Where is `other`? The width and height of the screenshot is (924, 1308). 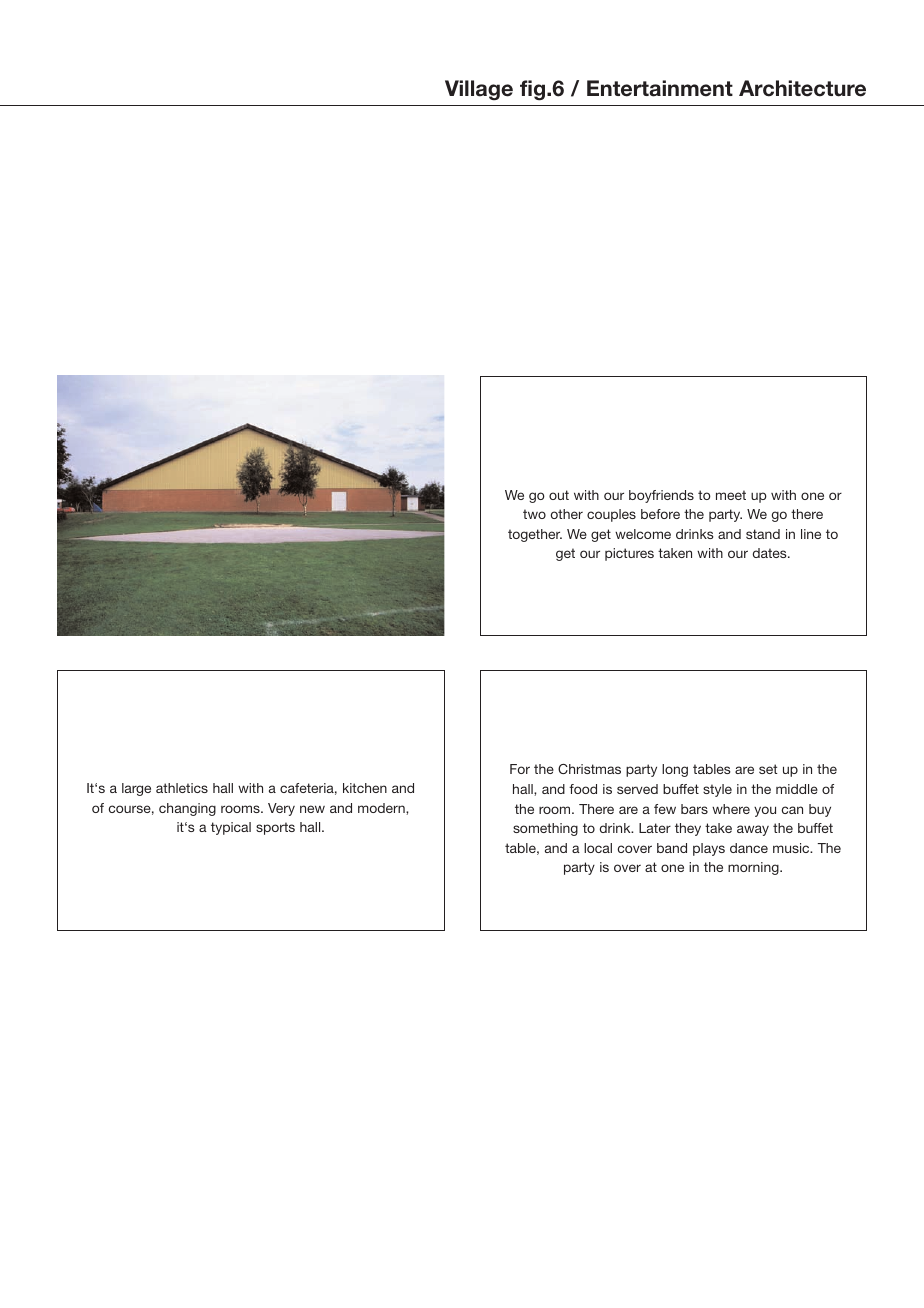
other is located at coordinates (567, 514).
